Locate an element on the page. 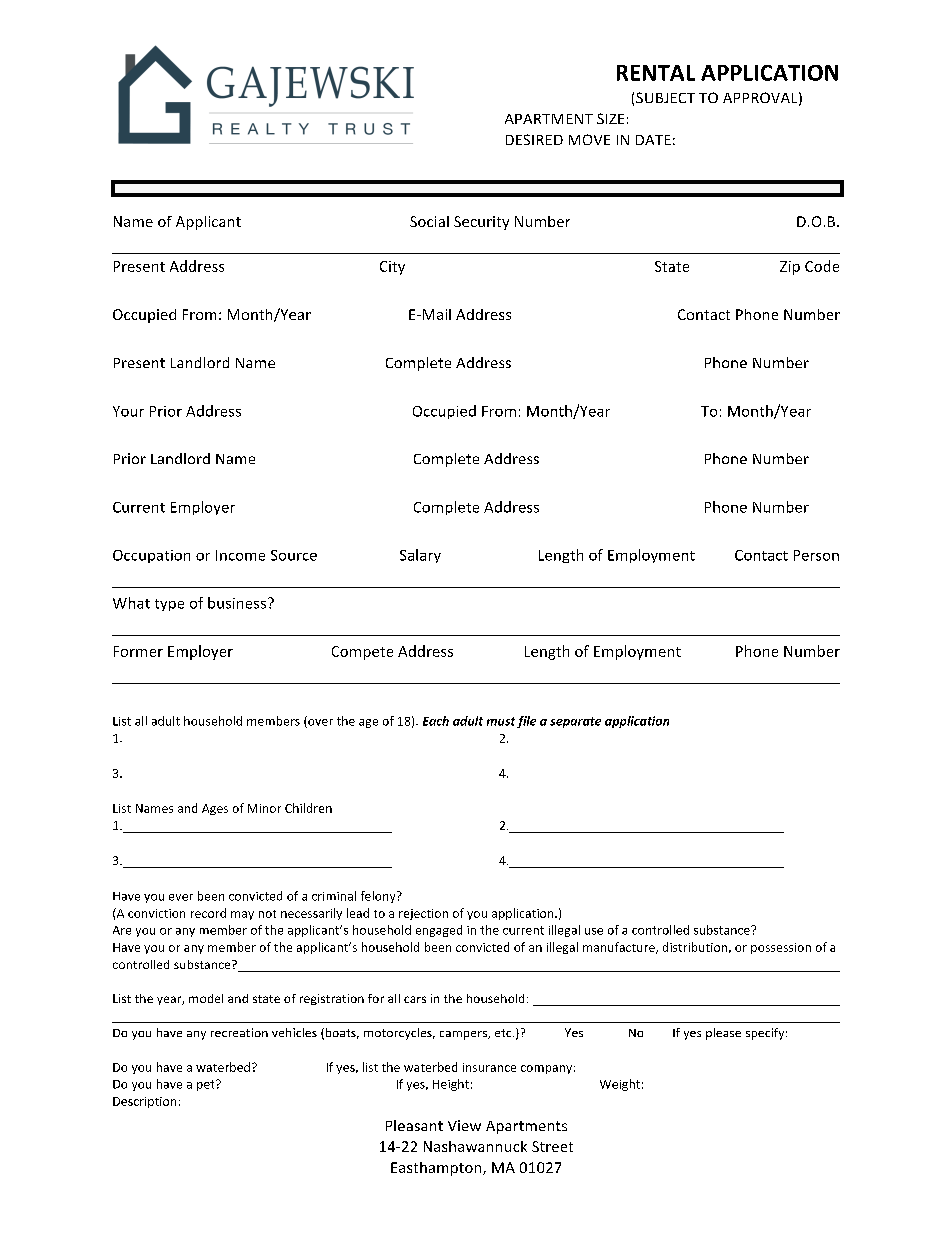 The image size is (952, 1233). DESIRED is located at coordinates (534, 139).
